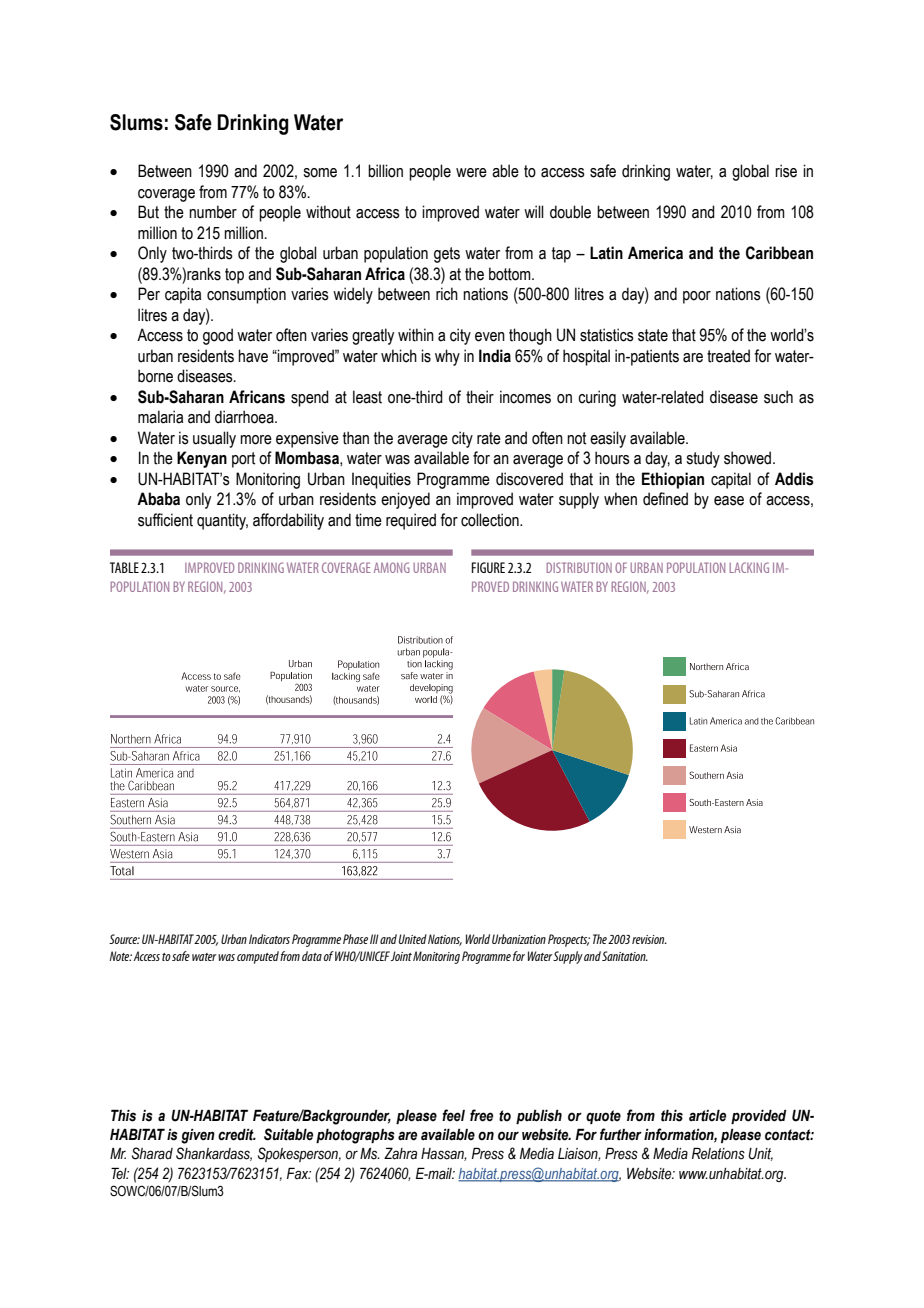 The height and width of the image is (1308, 924). I want to click on study, so click(703, 459).
